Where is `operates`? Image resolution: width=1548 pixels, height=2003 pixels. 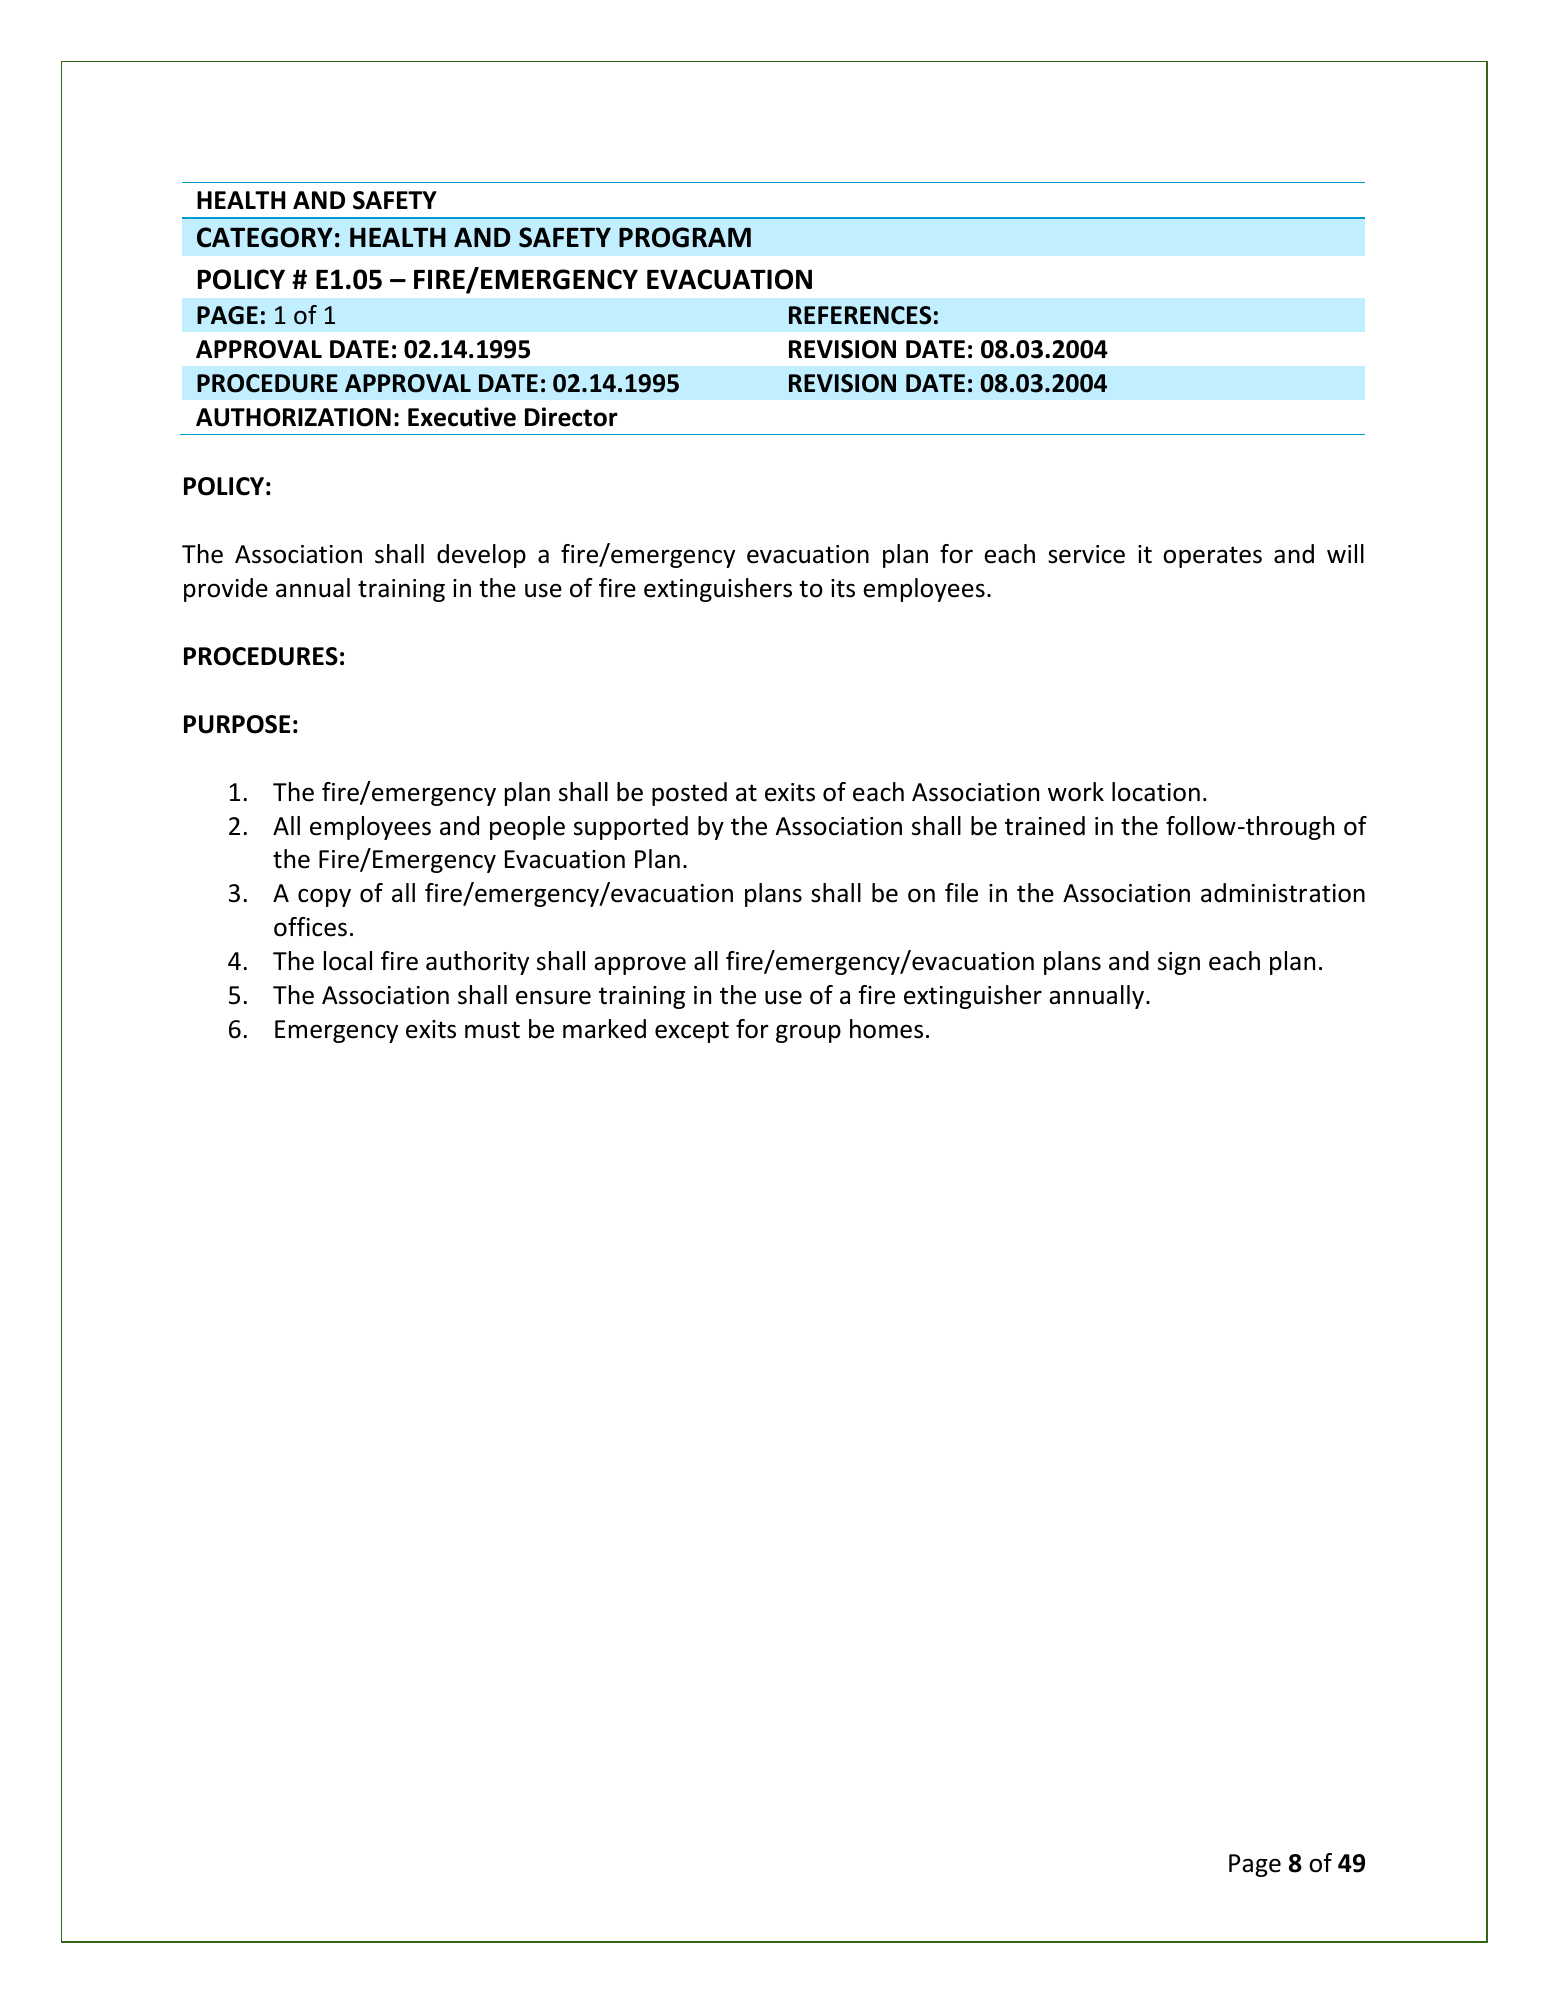 operates is located at coordinates (1212, 557).
